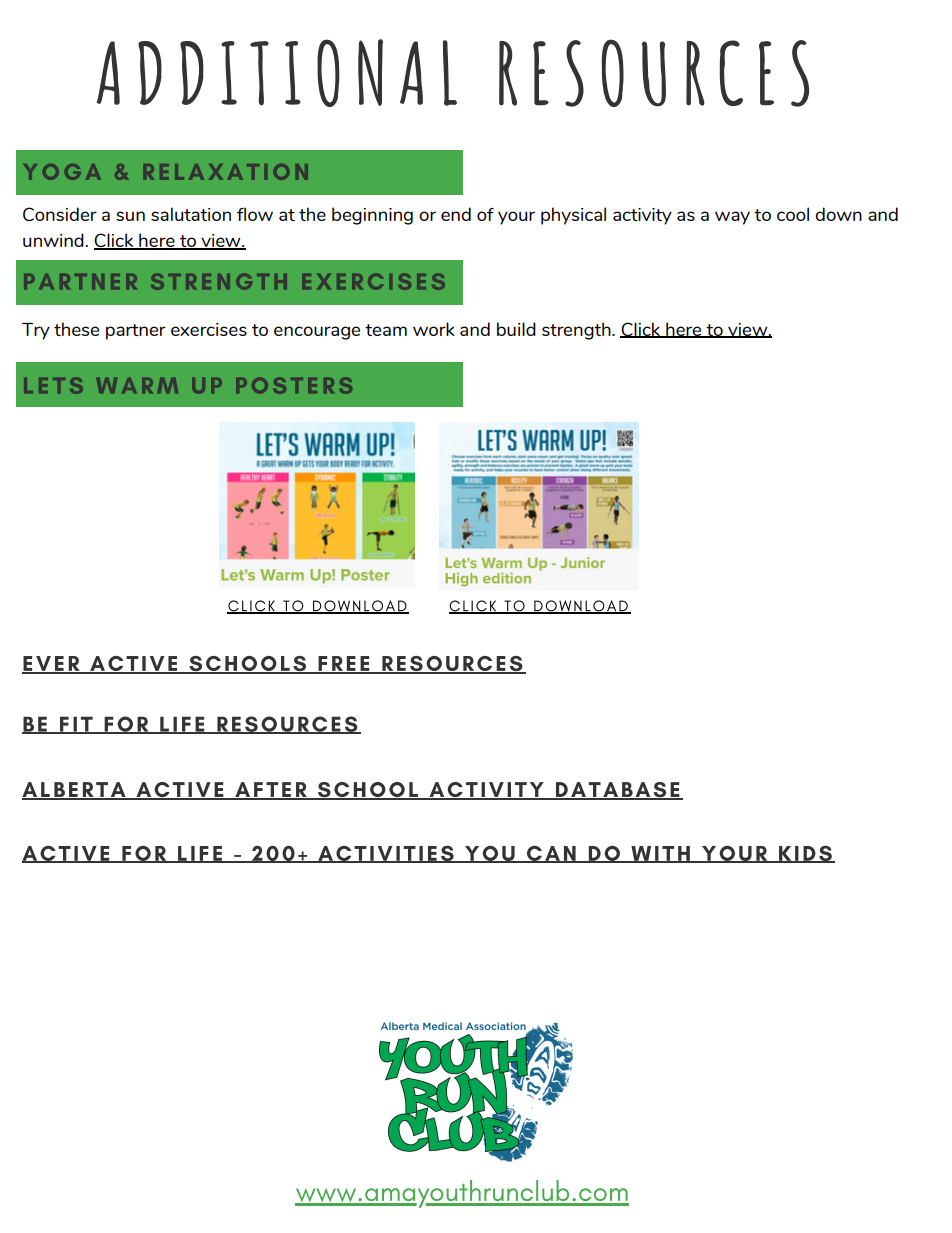 This document has width=952, height=1233. Describe the element at coordinates (732, 218) in the document. I see `way` at that location.
